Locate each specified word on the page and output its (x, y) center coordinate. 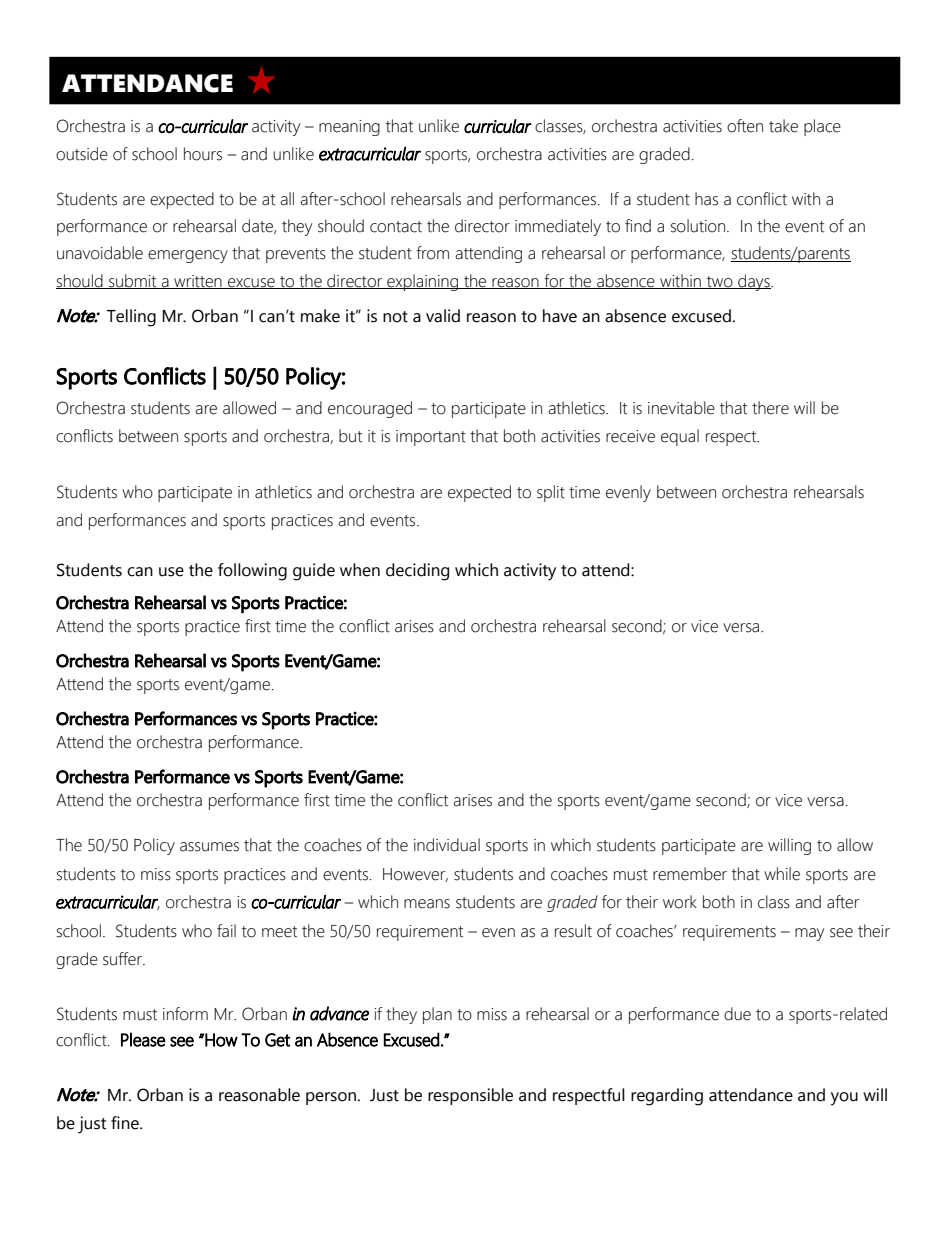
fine (126, 1123)
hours (203, 154)
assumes (209, 847)
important (431, 438)
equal (680, 437)
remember (690, 874)
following (252, 572)
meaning (349, 128)
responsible (470, 1096)
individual (447, 845)
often (745, 126)
